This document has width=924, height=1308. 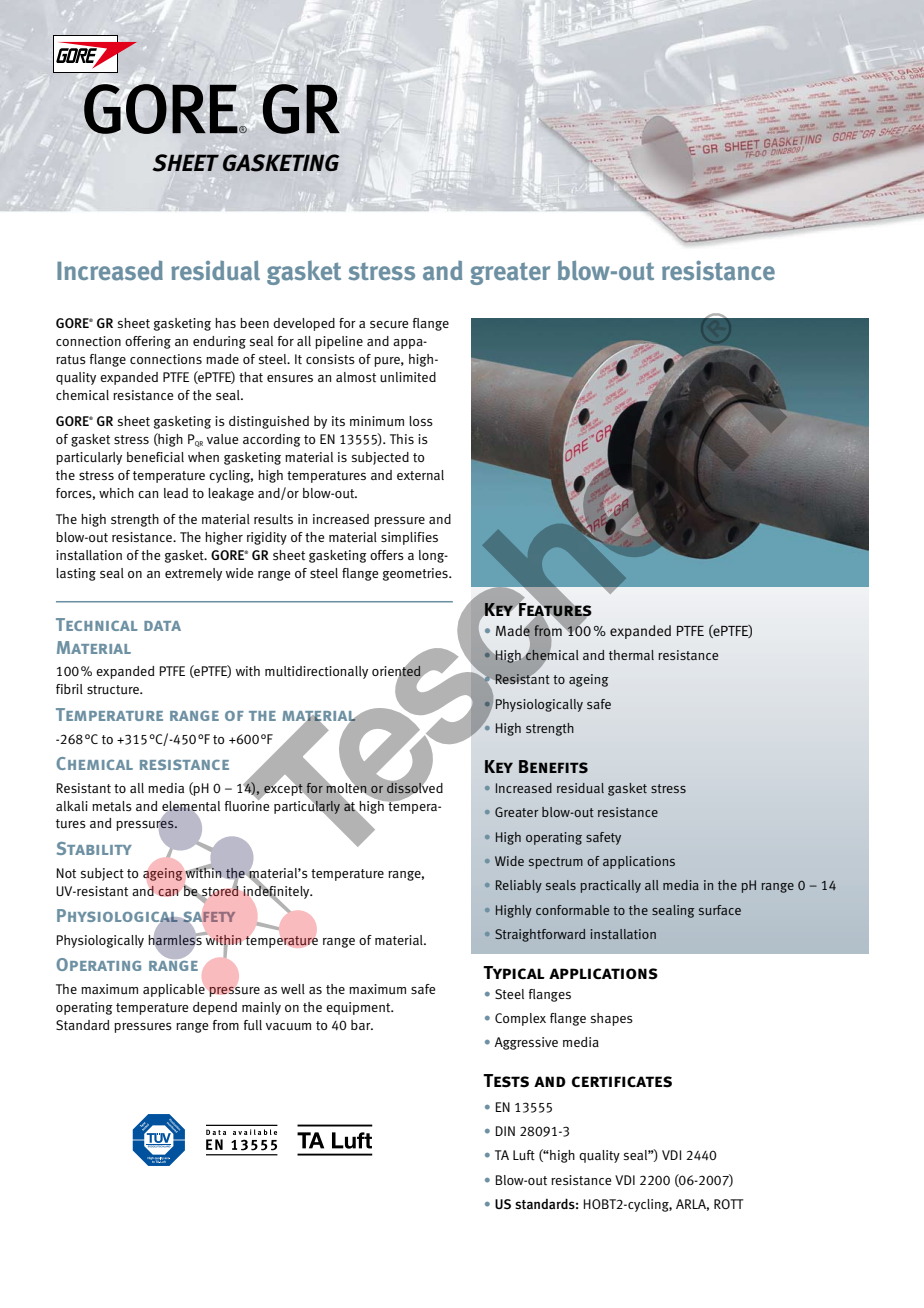 What do you see at coordinates (631, 655) in the document?
I see `thermal` at bounding box center [631, 655].
